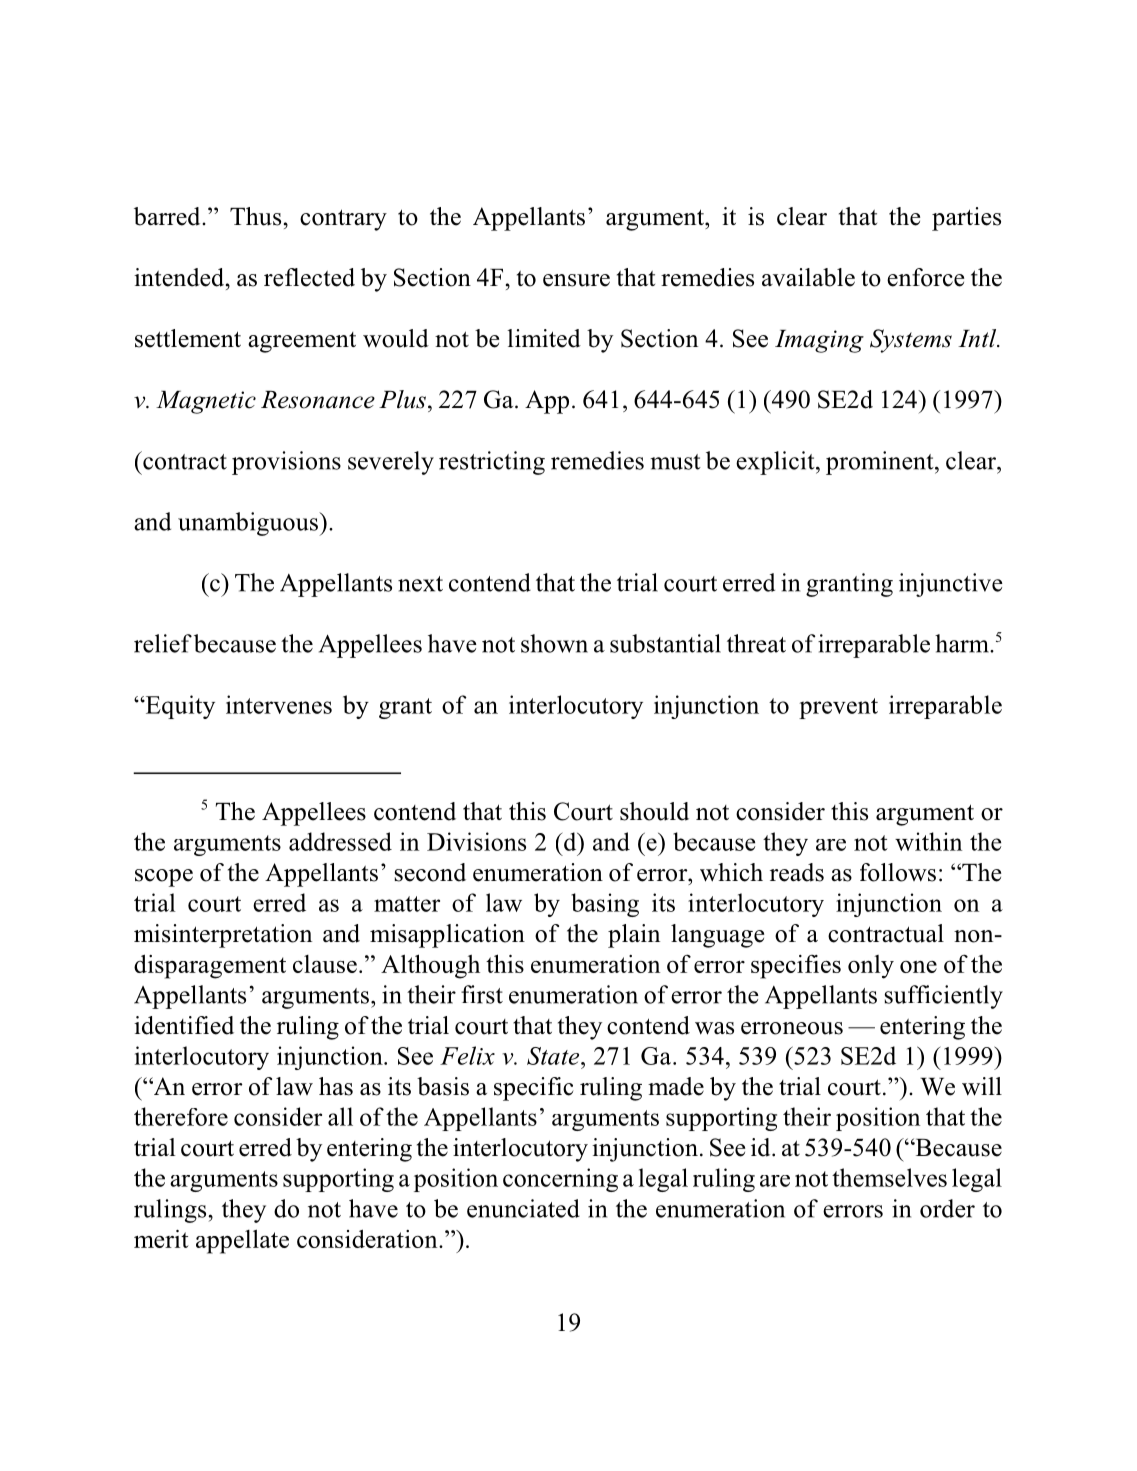  Describe the element at coordinates (928, 841) in the screenshot. I see `within` at that location.
